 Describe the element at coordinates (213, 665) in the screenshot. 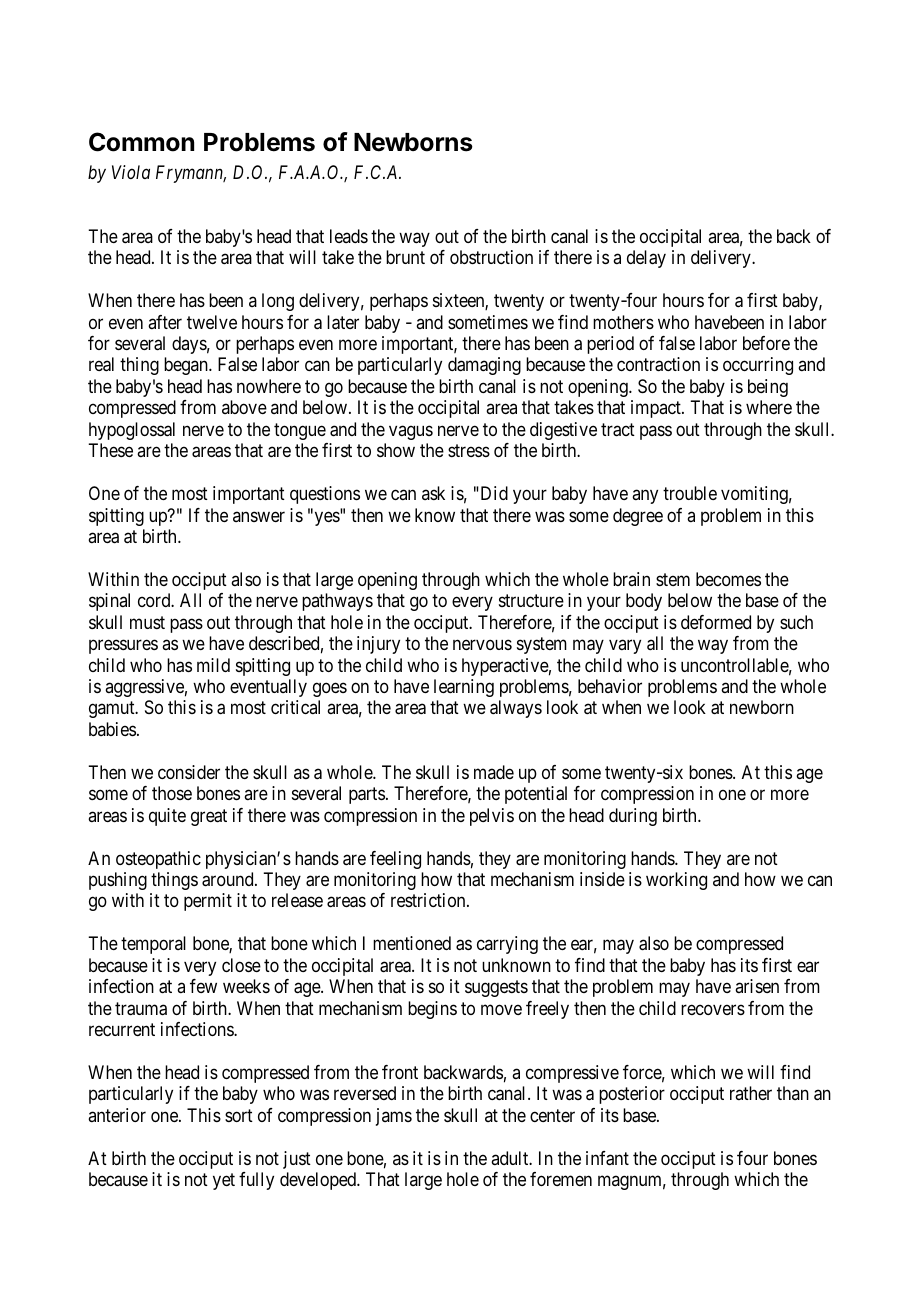

I see `mild` at that location.
